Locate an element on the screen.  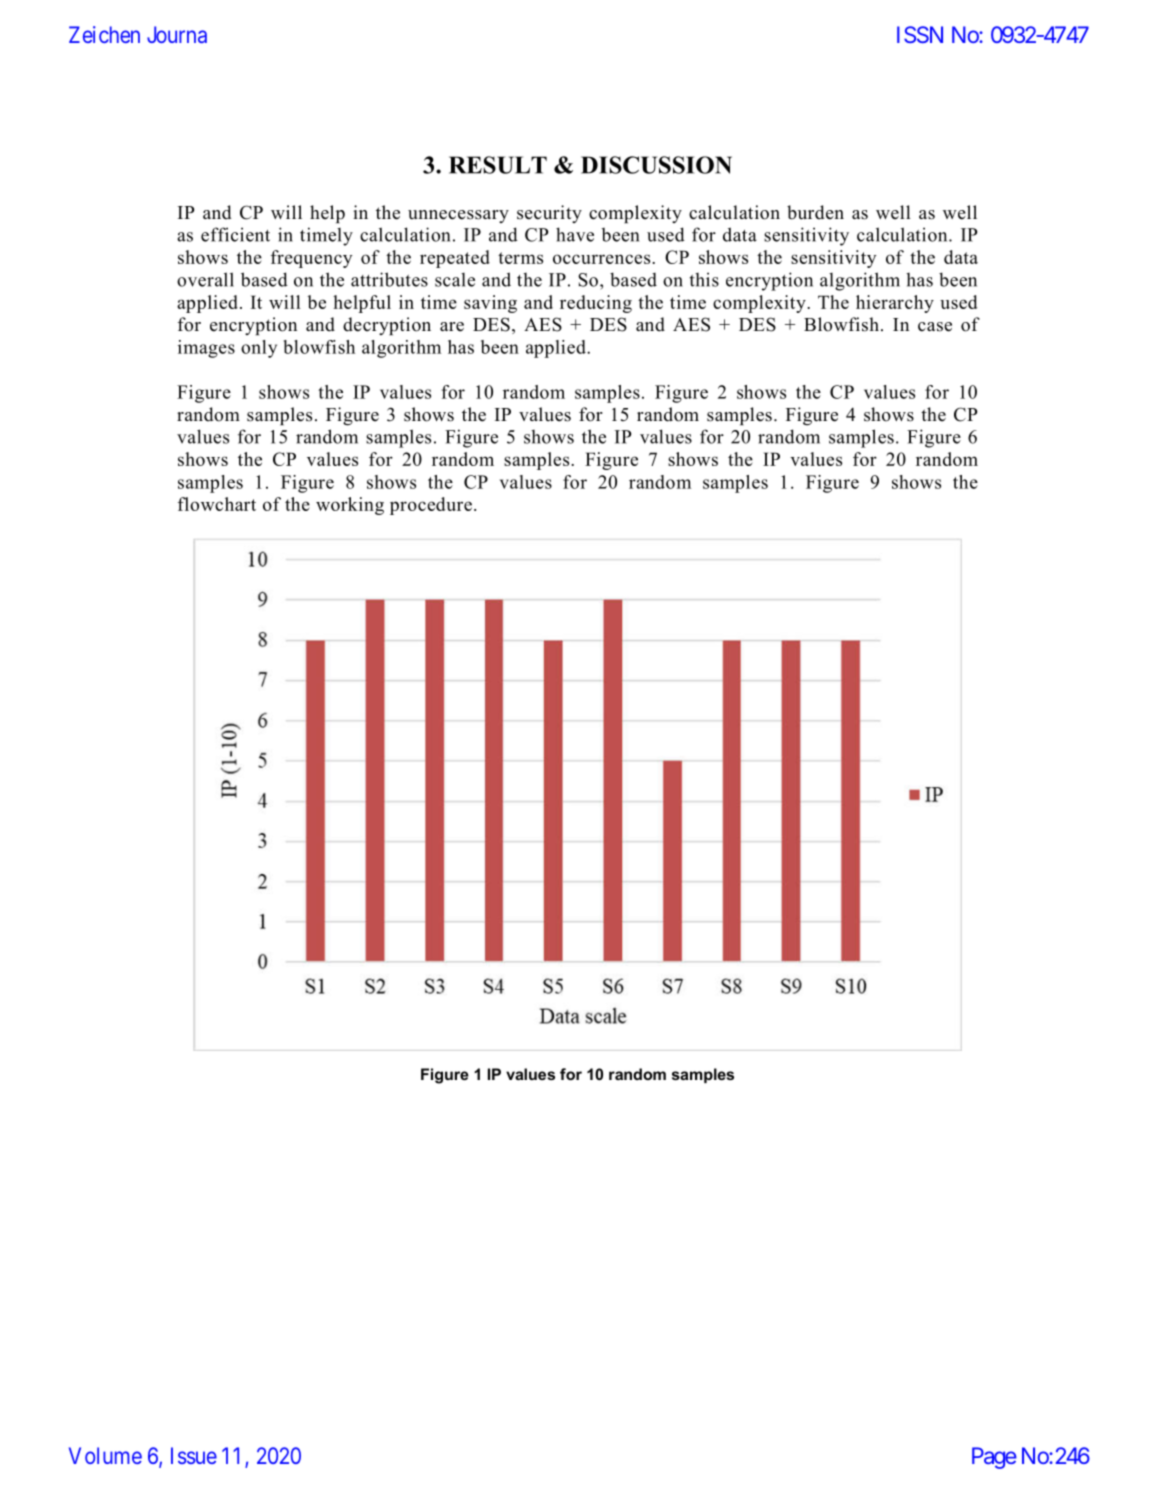
RESULT is located at coordinates (498, 165).
